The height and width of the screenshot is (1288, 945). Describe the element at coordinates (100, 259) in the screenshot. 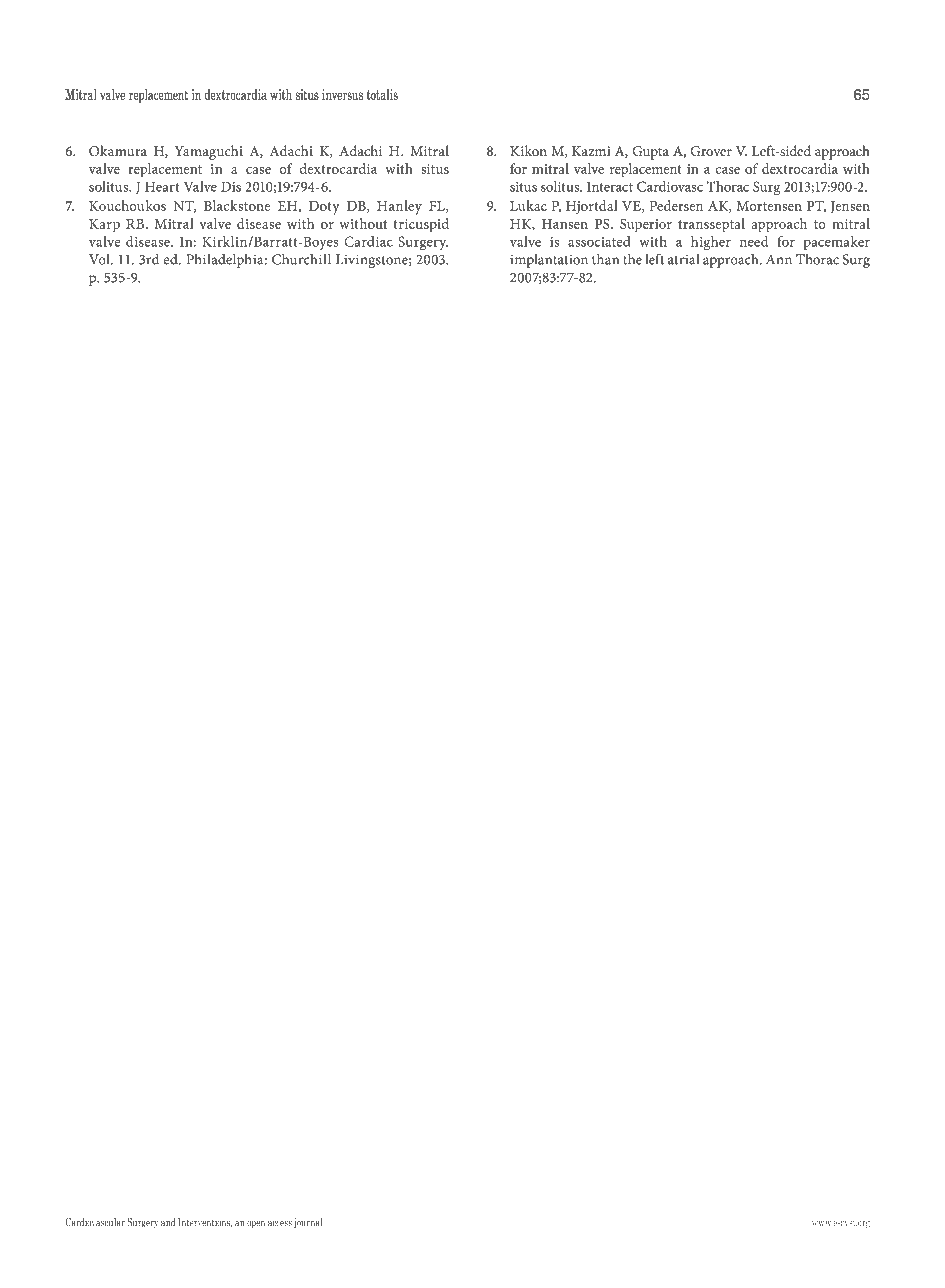

I see `Vol` at that location.
